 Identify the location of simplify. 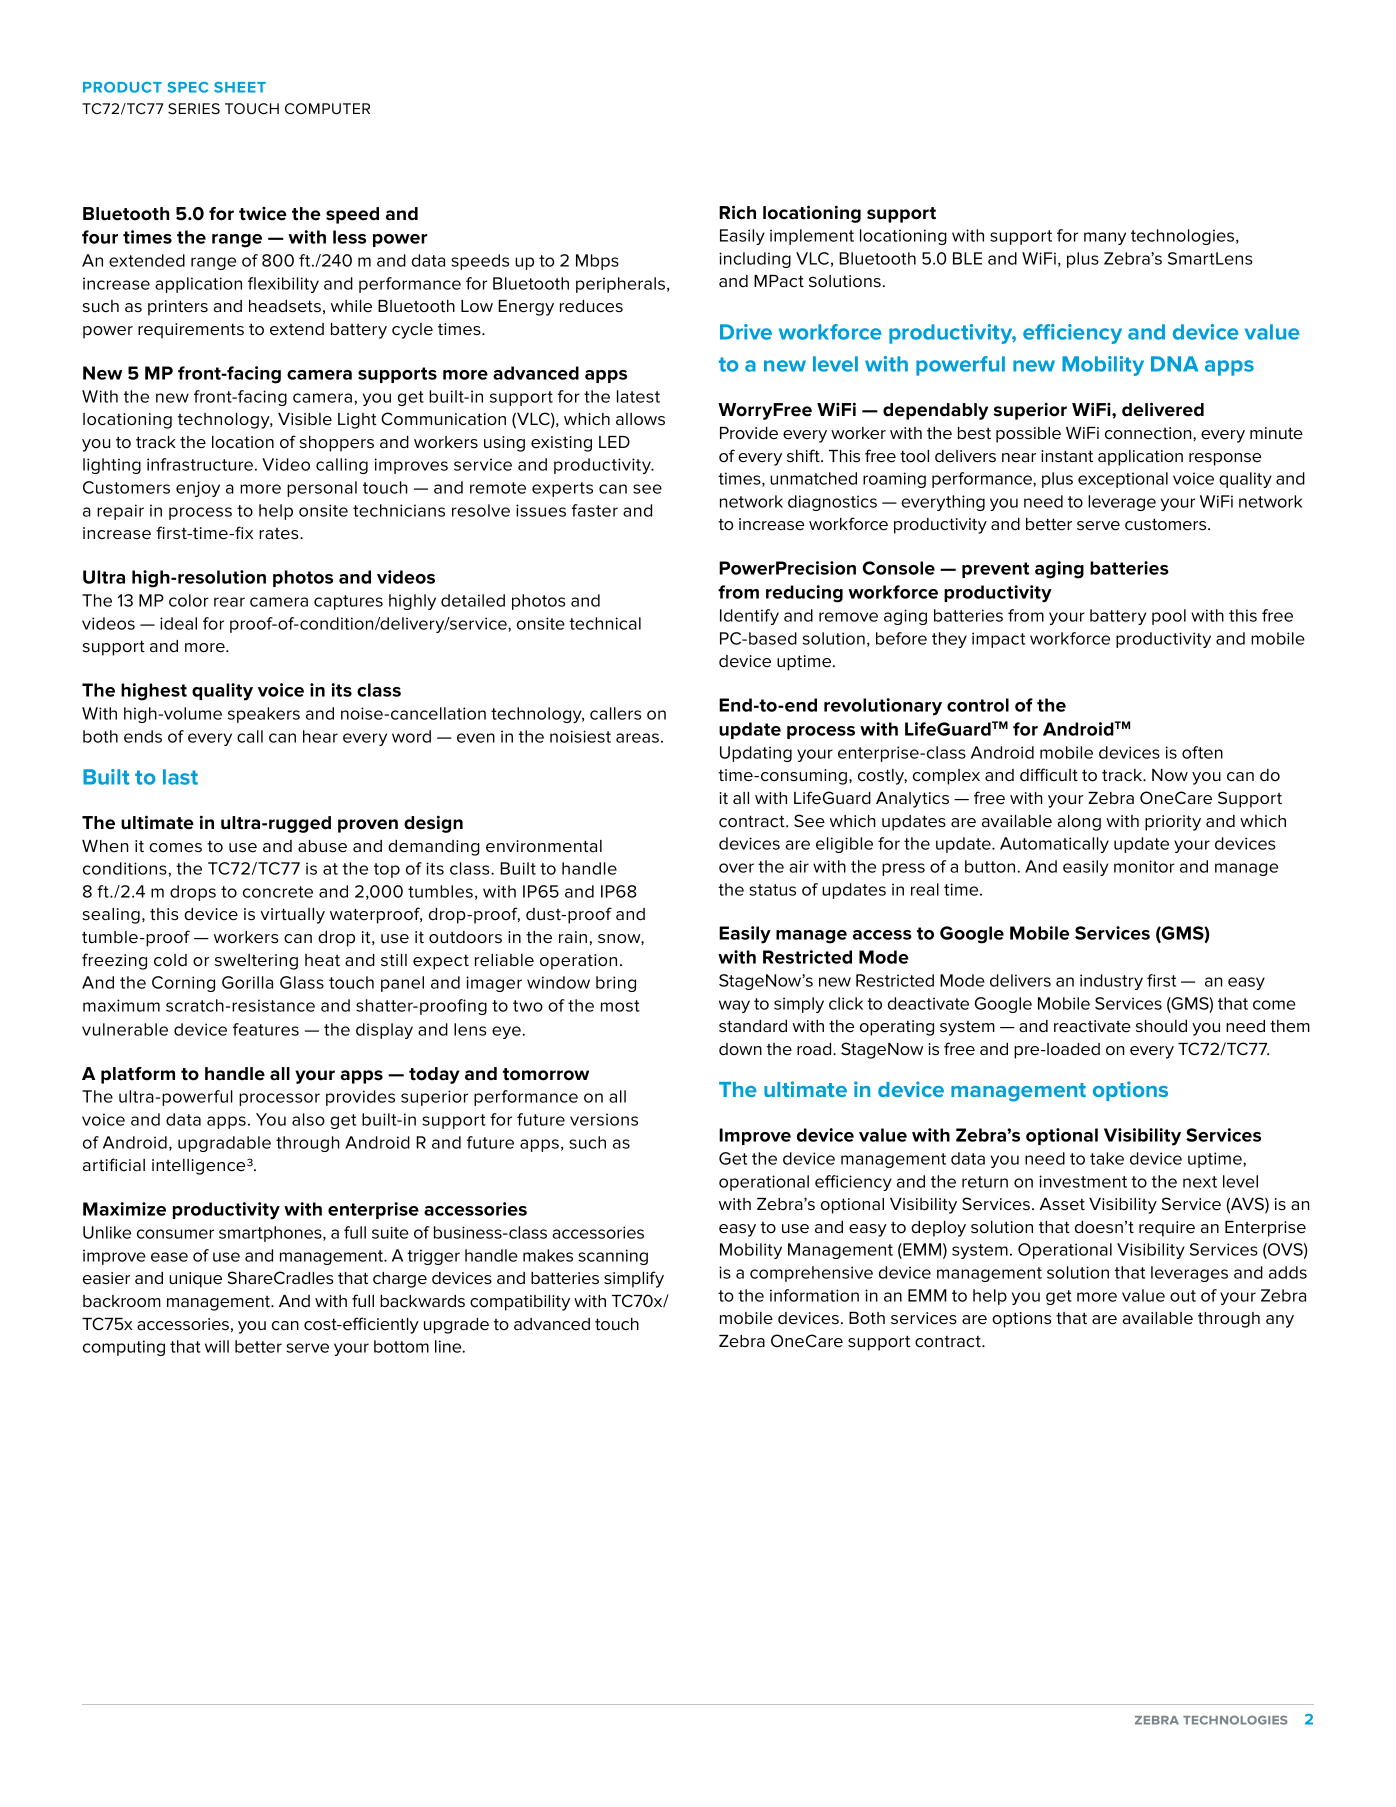
(634, 1279).
